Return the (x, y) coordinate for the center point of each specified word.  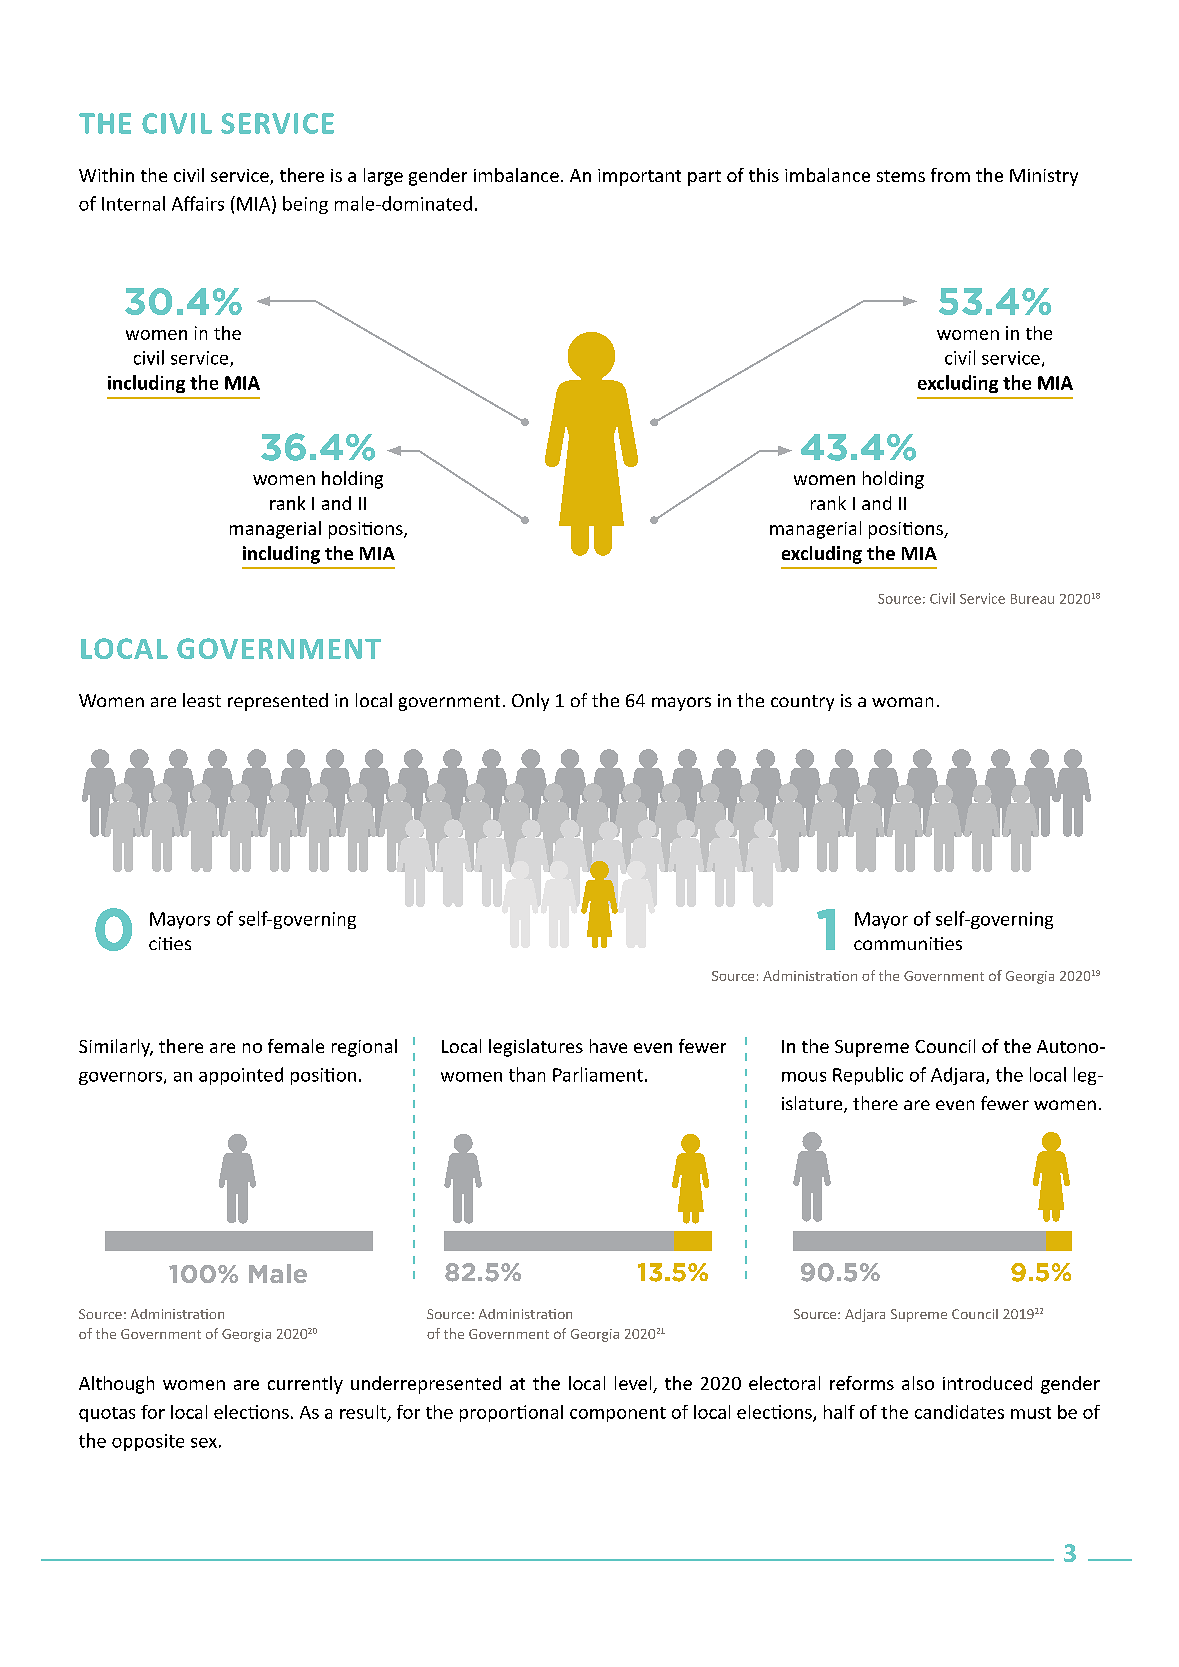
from (950, 175)
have (608, 1046)
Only (530, 702)
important (639, 177)
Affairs (198, 203)
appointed (241, 1076)
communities (908, 943)
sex (204, 1443)
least (202, 700)
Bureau (1032, 599)
